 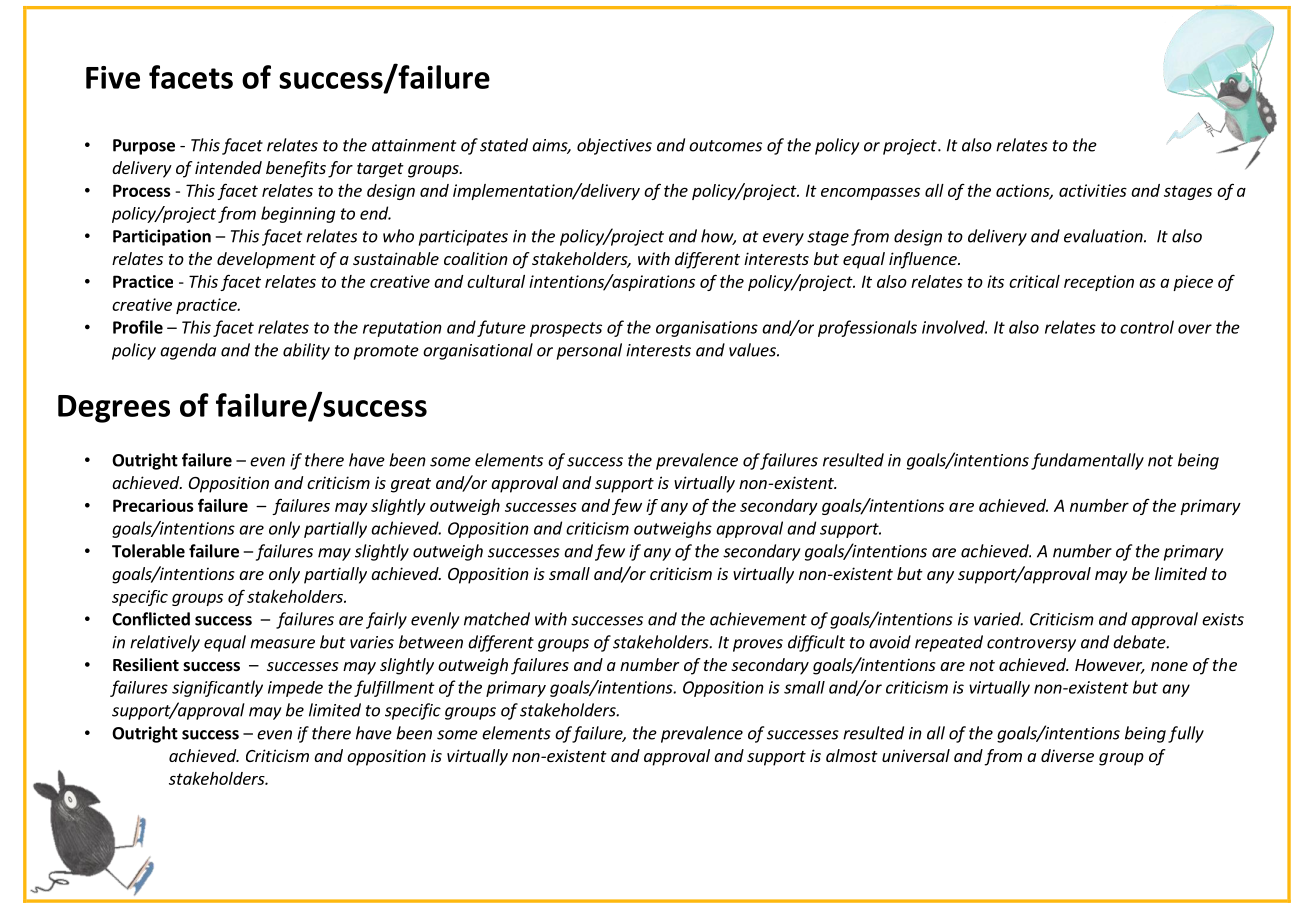 What do you see at coordinates (217, 688) in the screenshot?
I see `significantly` at bounding box center [217, 688].
